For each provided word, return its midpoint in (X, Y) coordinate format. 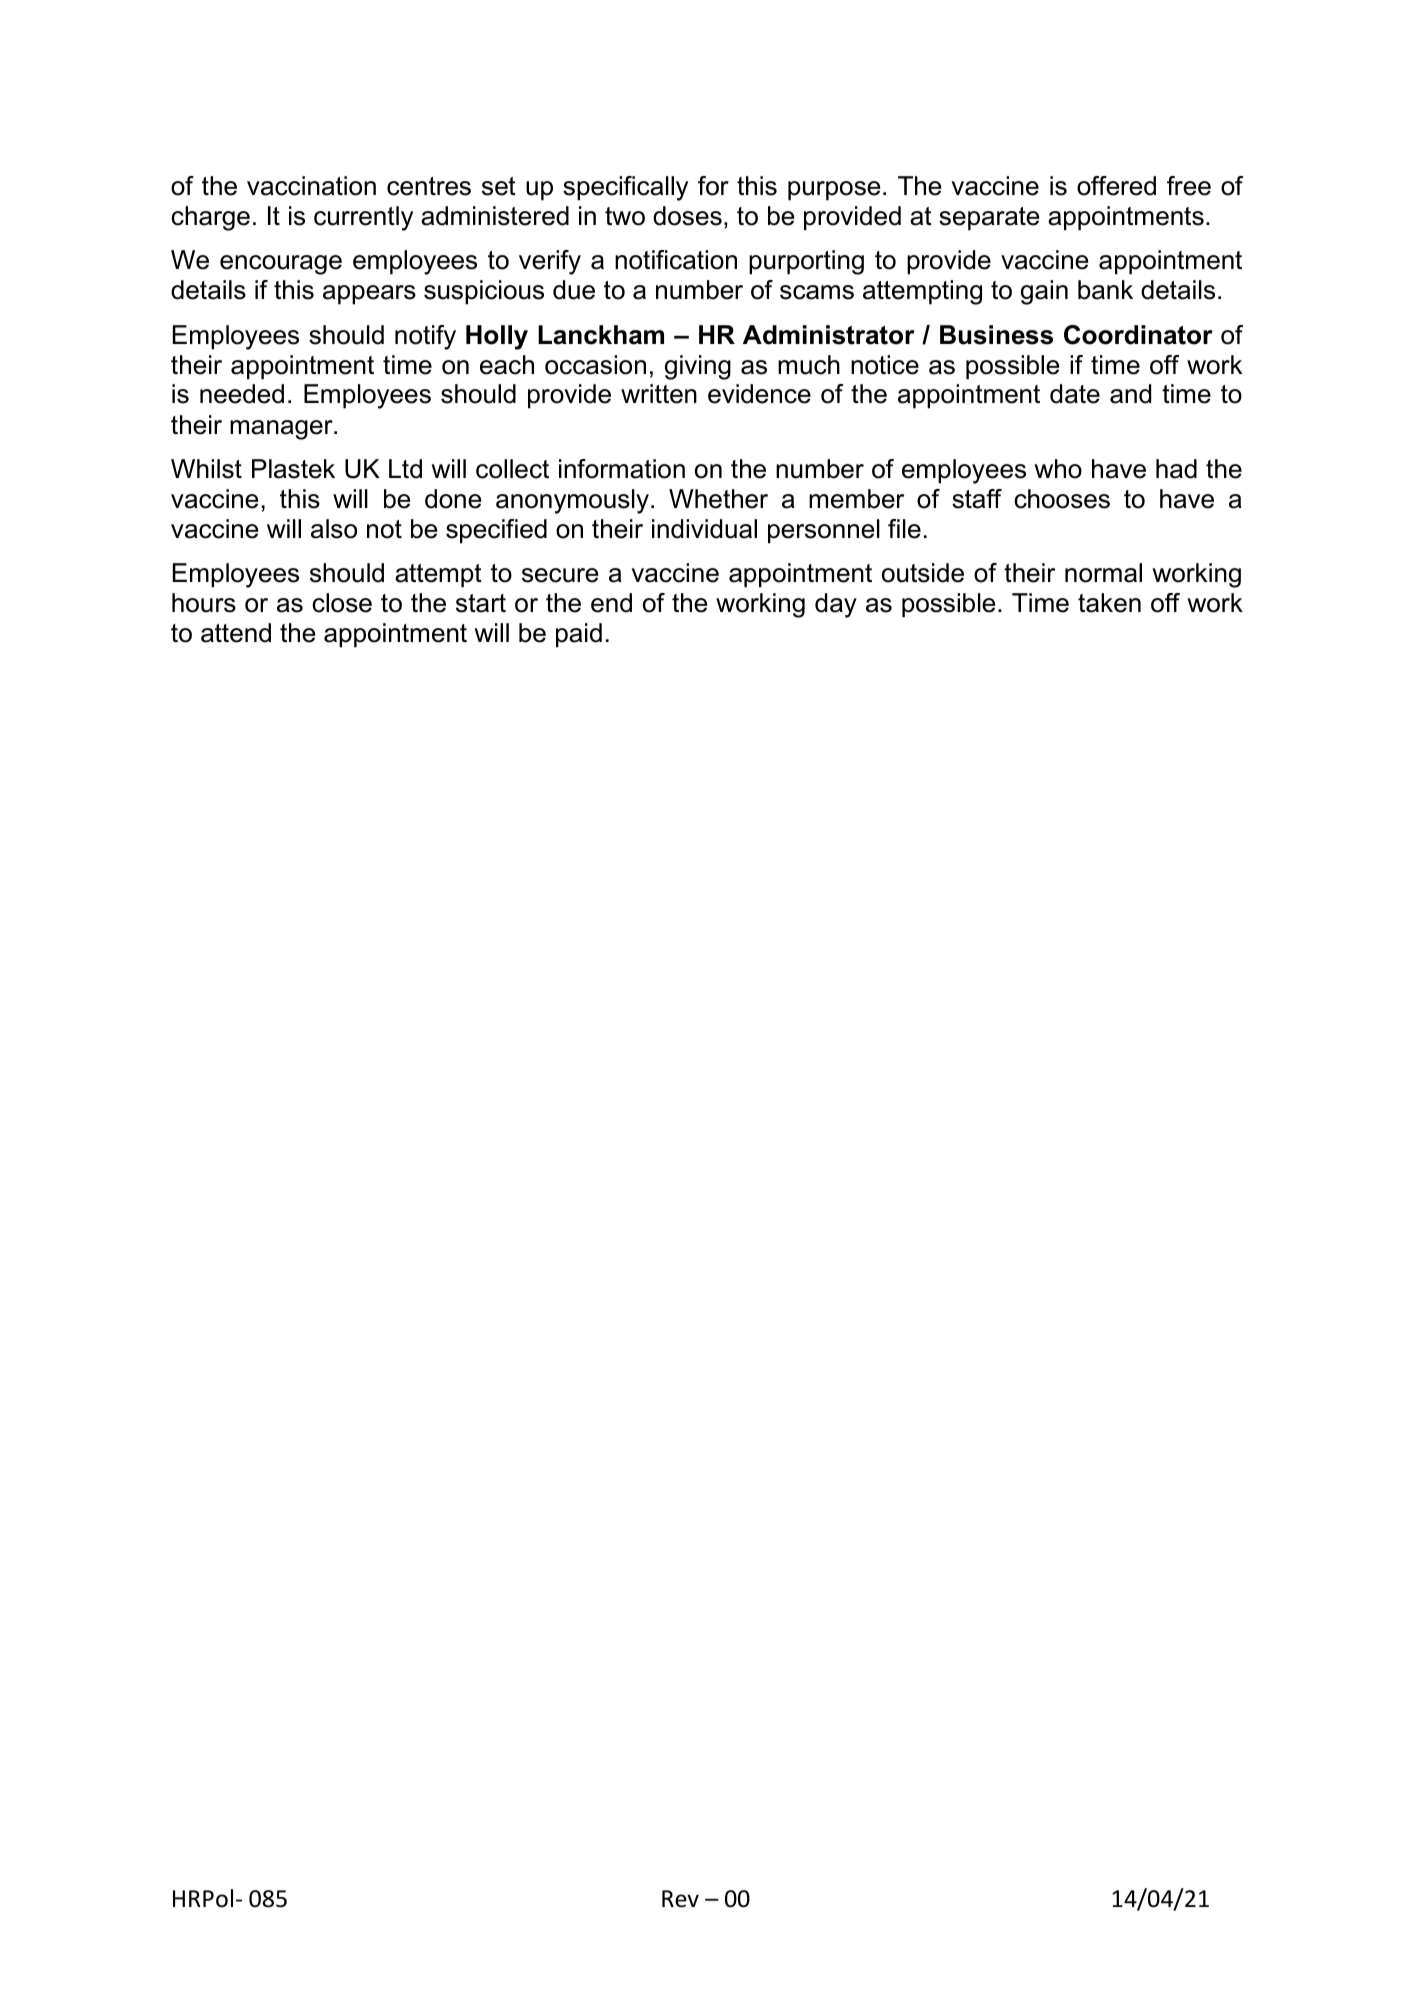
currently (363, 218)
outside (923, 573)
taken (1109, 603)
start (481, 603)
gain (1044, 292)
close (342, 603)
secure (560, 575)
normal (1103, 573)
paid (579, 635)
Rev (680, 1899)
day (836, 605)
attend (236, 633)
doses (687, 216)
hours (204, 603)
